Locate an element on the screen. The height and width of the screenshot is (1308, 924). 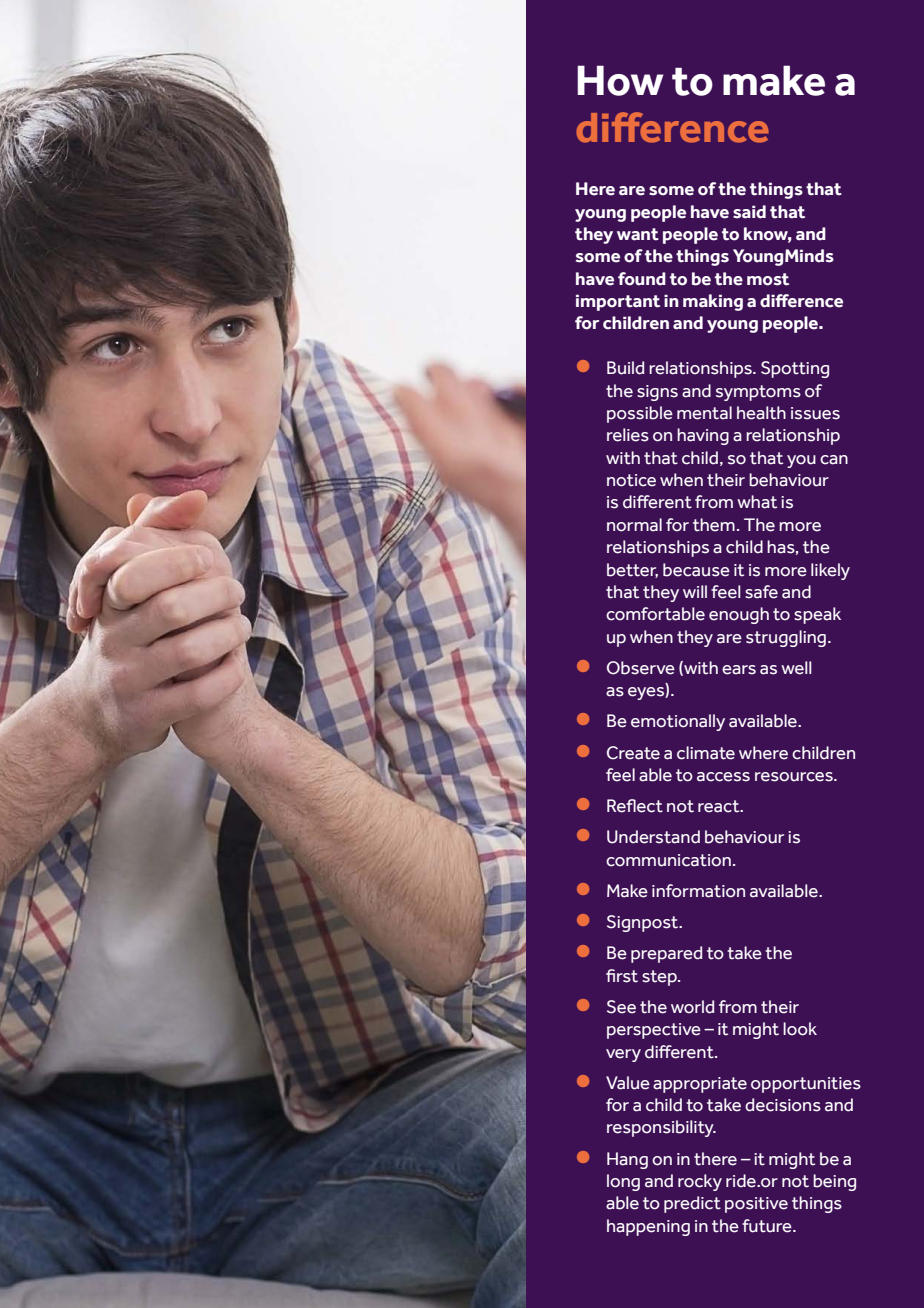
possible is located at coordinates (640, 414).
